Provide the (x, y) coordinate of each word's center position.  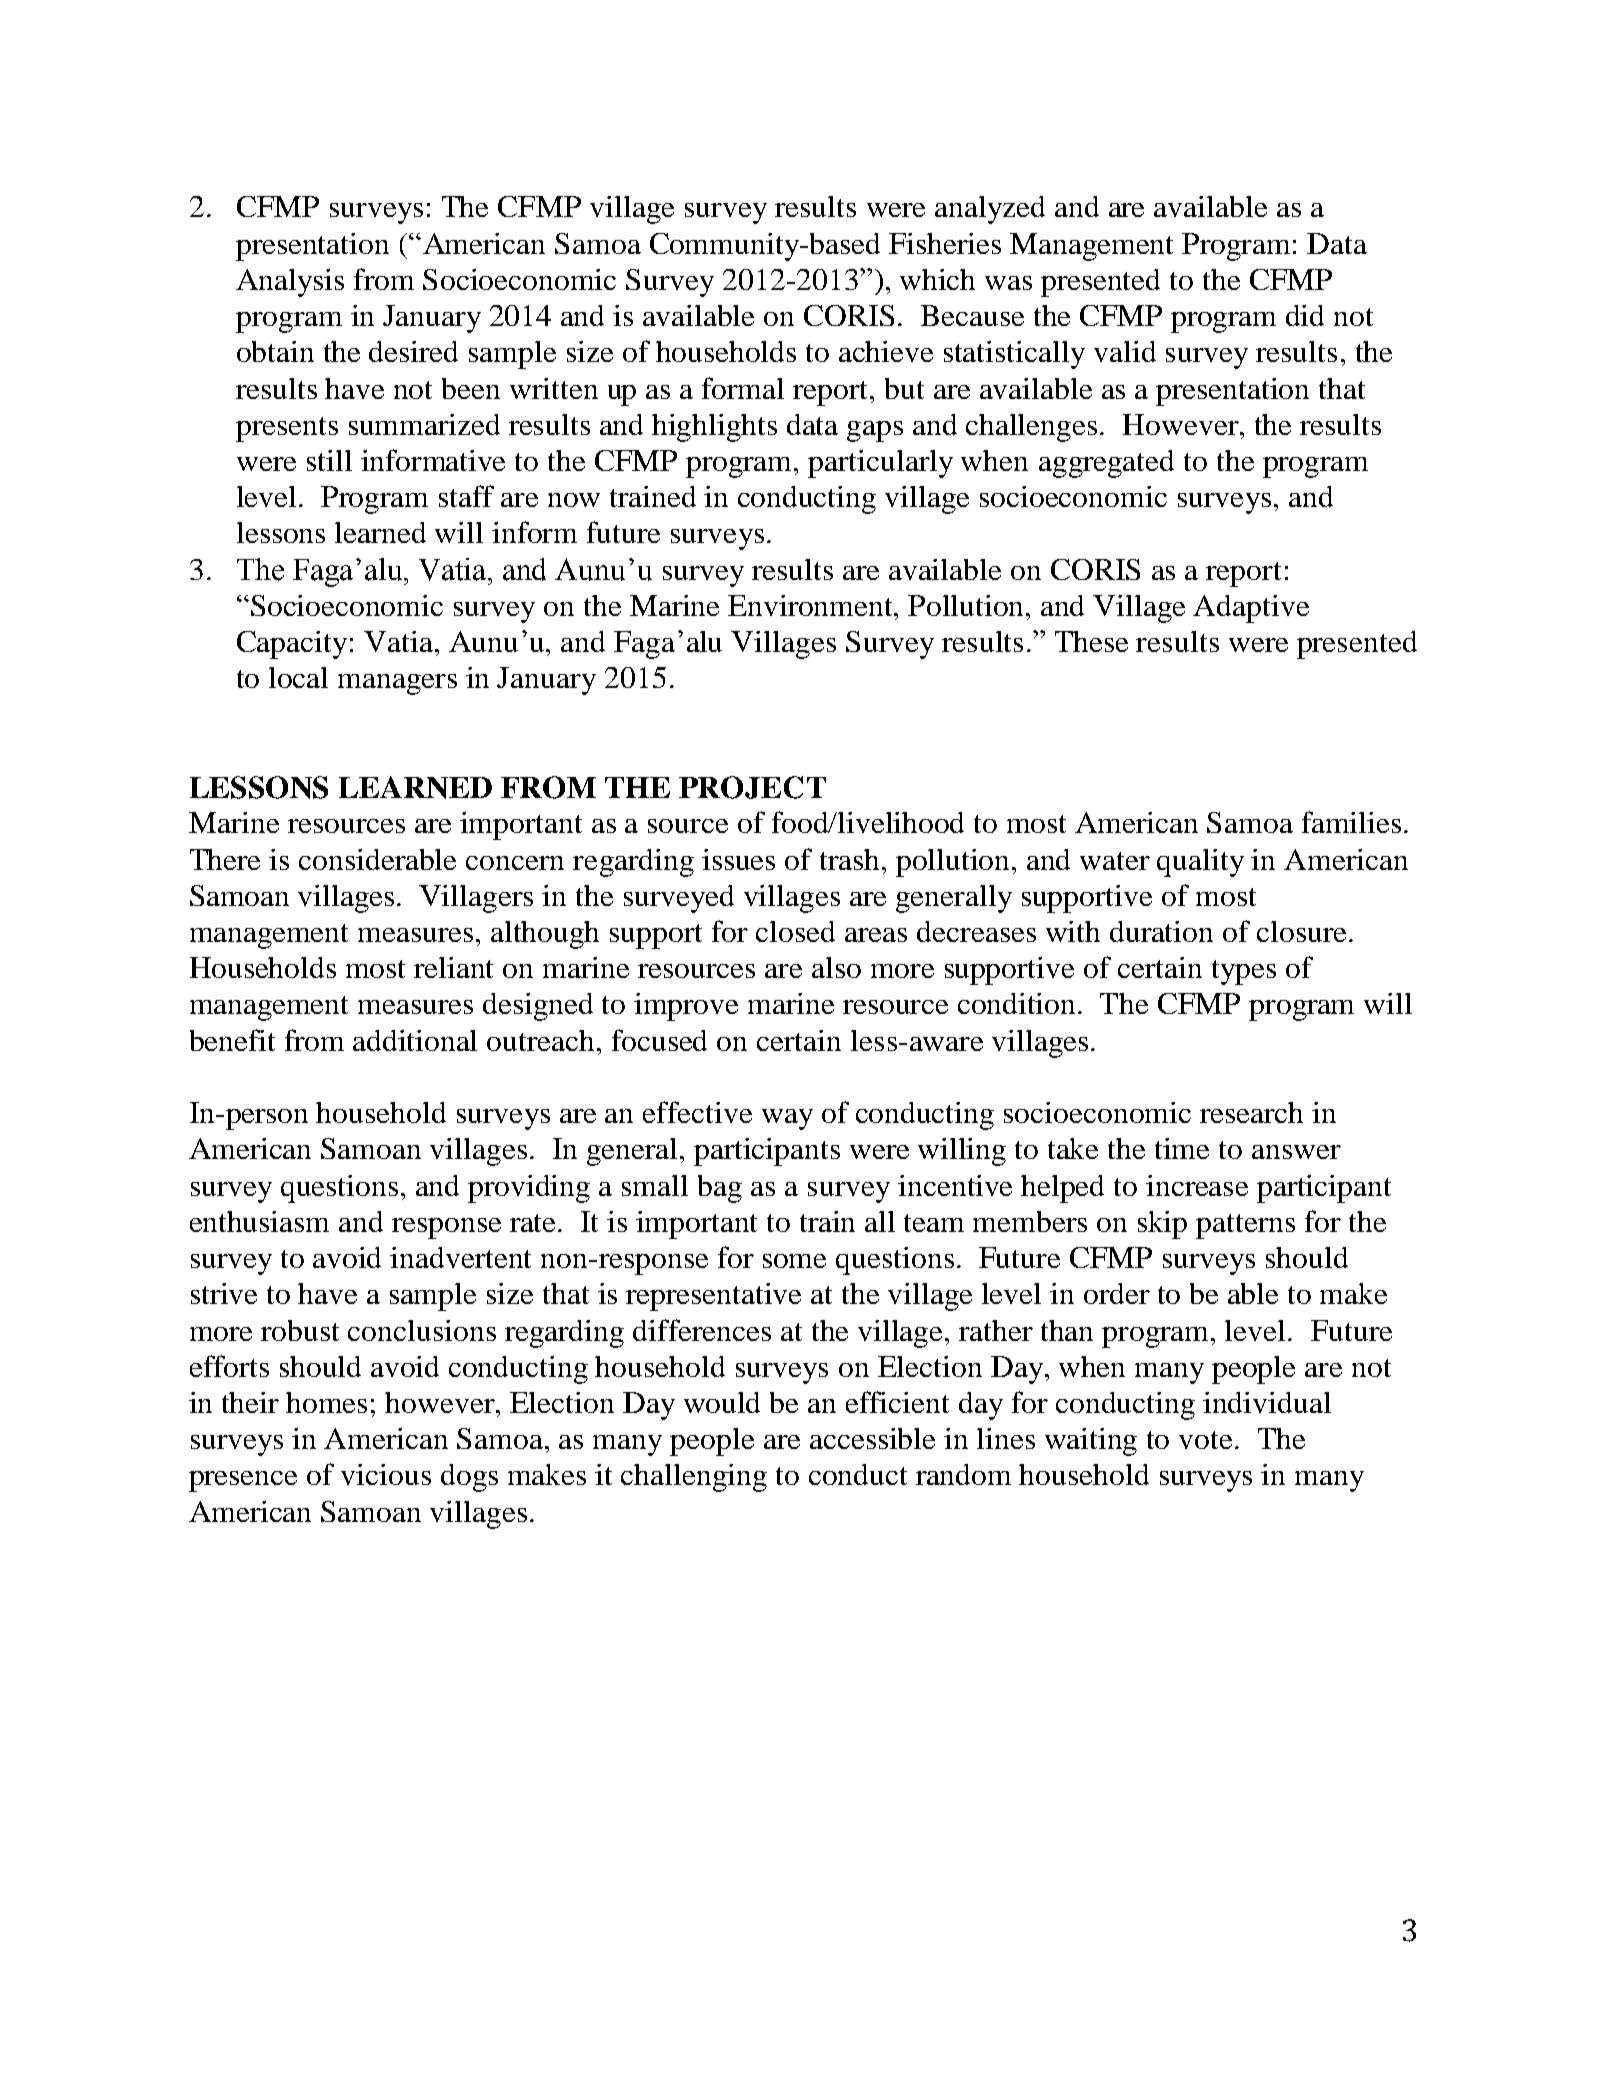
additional (415, 1040)
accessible (872, 1438)
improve (686, 1007)
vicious (386, 1474)
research (1251, 1112)
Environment (812, 605)
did (1305, 315)
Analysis (290, 283)
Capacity (292, 645)
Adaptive (1251, 609)
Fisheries (945, 243)
